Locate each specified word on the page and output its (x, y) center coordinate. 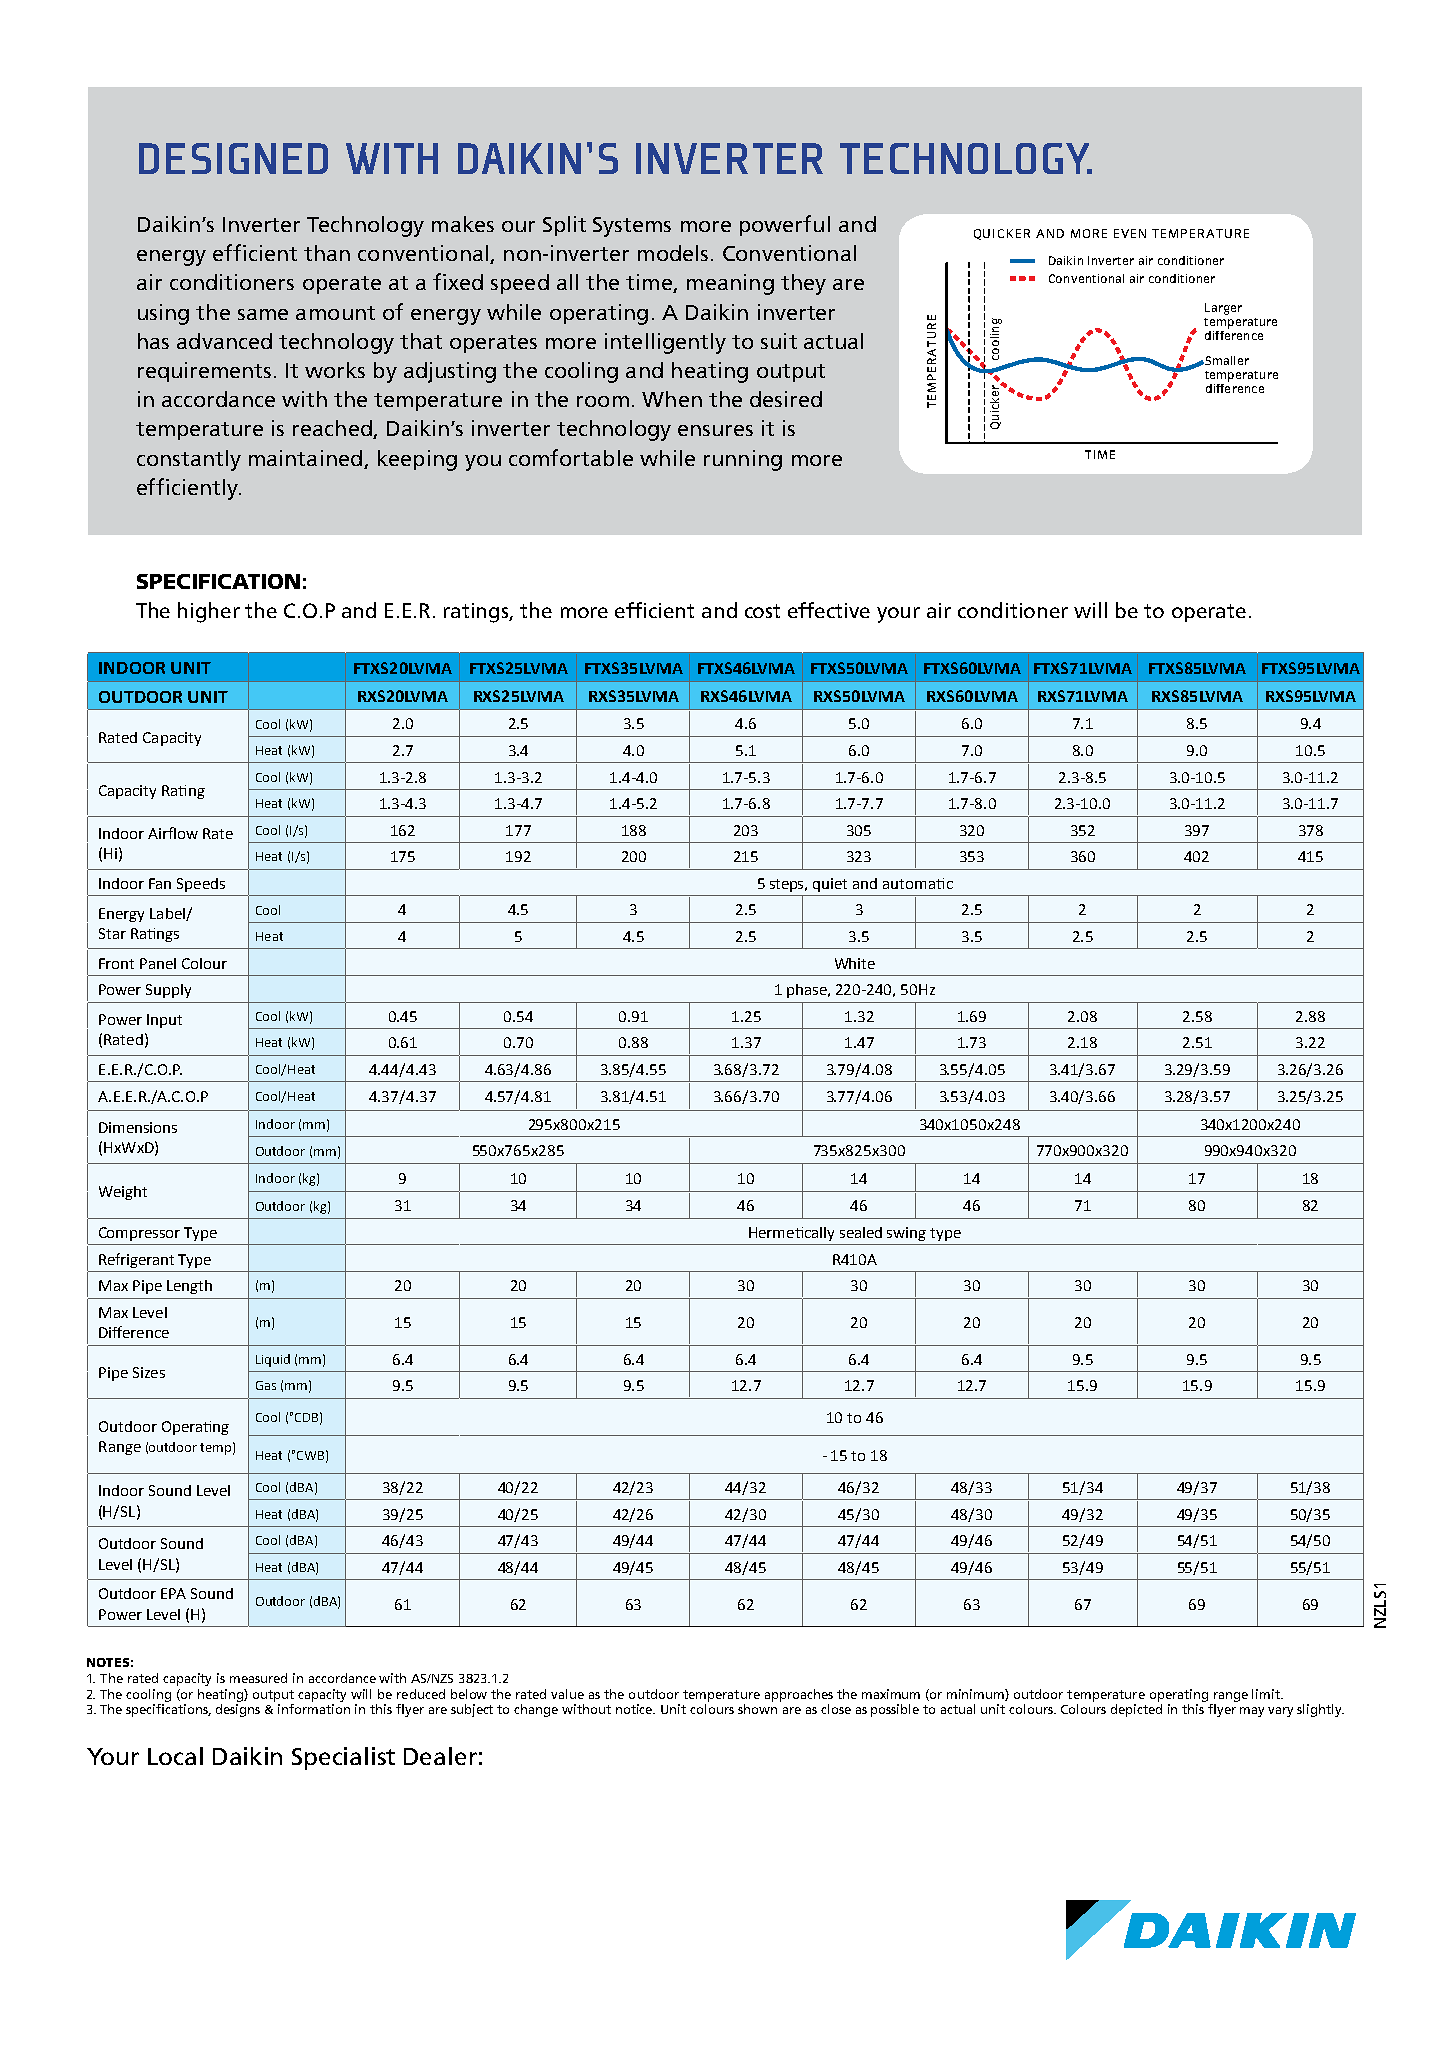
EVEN (1130, 233)
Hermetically (791, 1234)
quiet (830, 885)
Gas (266, 1385)
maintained (305, 458)
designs (238, 1710)
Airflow (173, 833)
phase (808, 991)
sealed (861, 1232)
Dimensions (138, 1127)
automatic (918, 883)
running (743, 460)
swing (906, 1234)
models (673, 253)
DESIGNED (233, 158)
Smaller (1226, 360)
